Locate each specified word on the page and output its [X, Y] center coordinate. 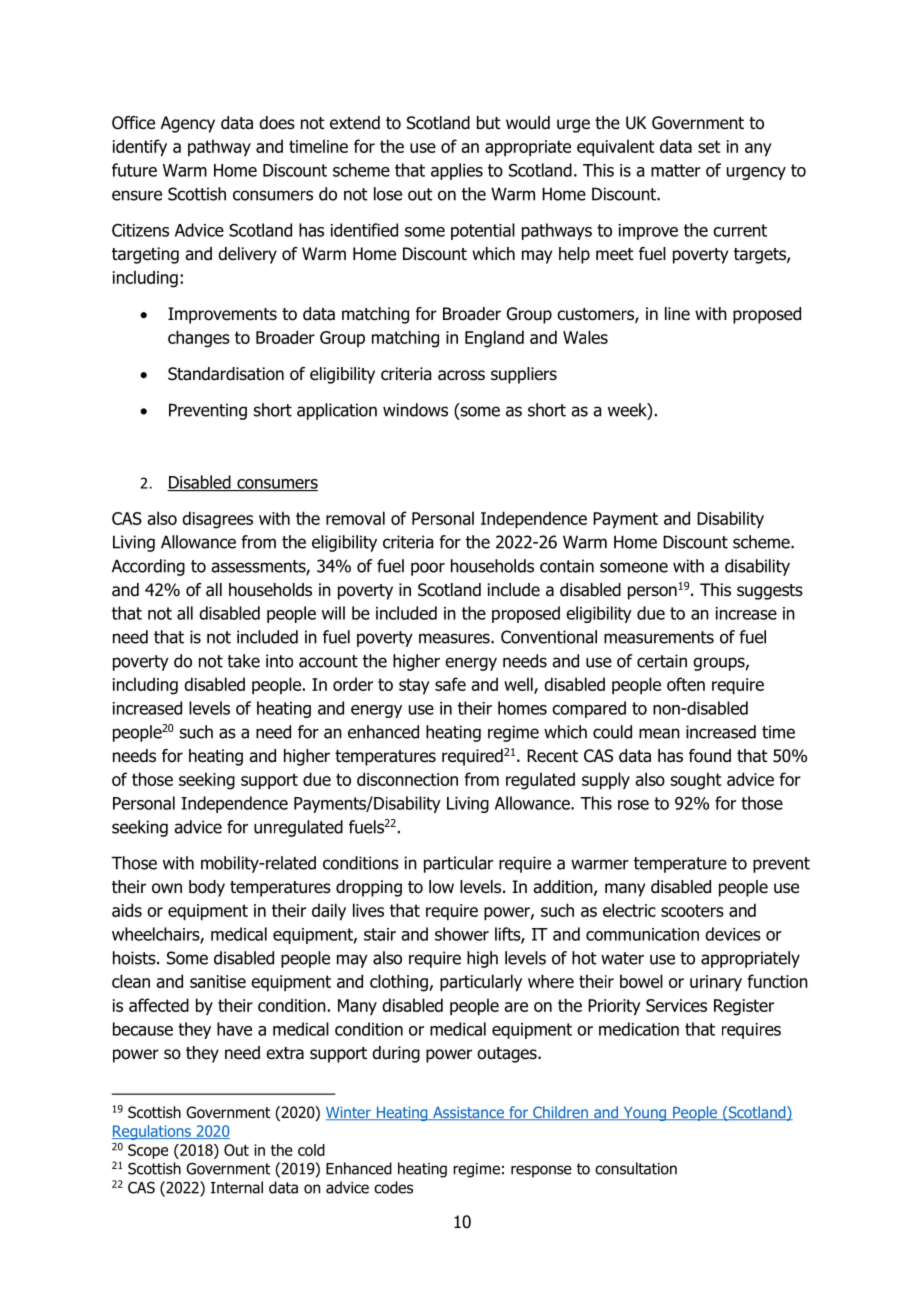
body [207, 888]
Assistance [468, 1113]
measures [455, 638]
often [686, 684]
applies [457, 171]
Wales [585, 337]
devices [733, 934]
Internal [237, 1187]
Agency [188, 124]
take [244, 661]
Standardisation [226, 374]
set [709, 146]
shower [462, 934]
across [461, 375]
